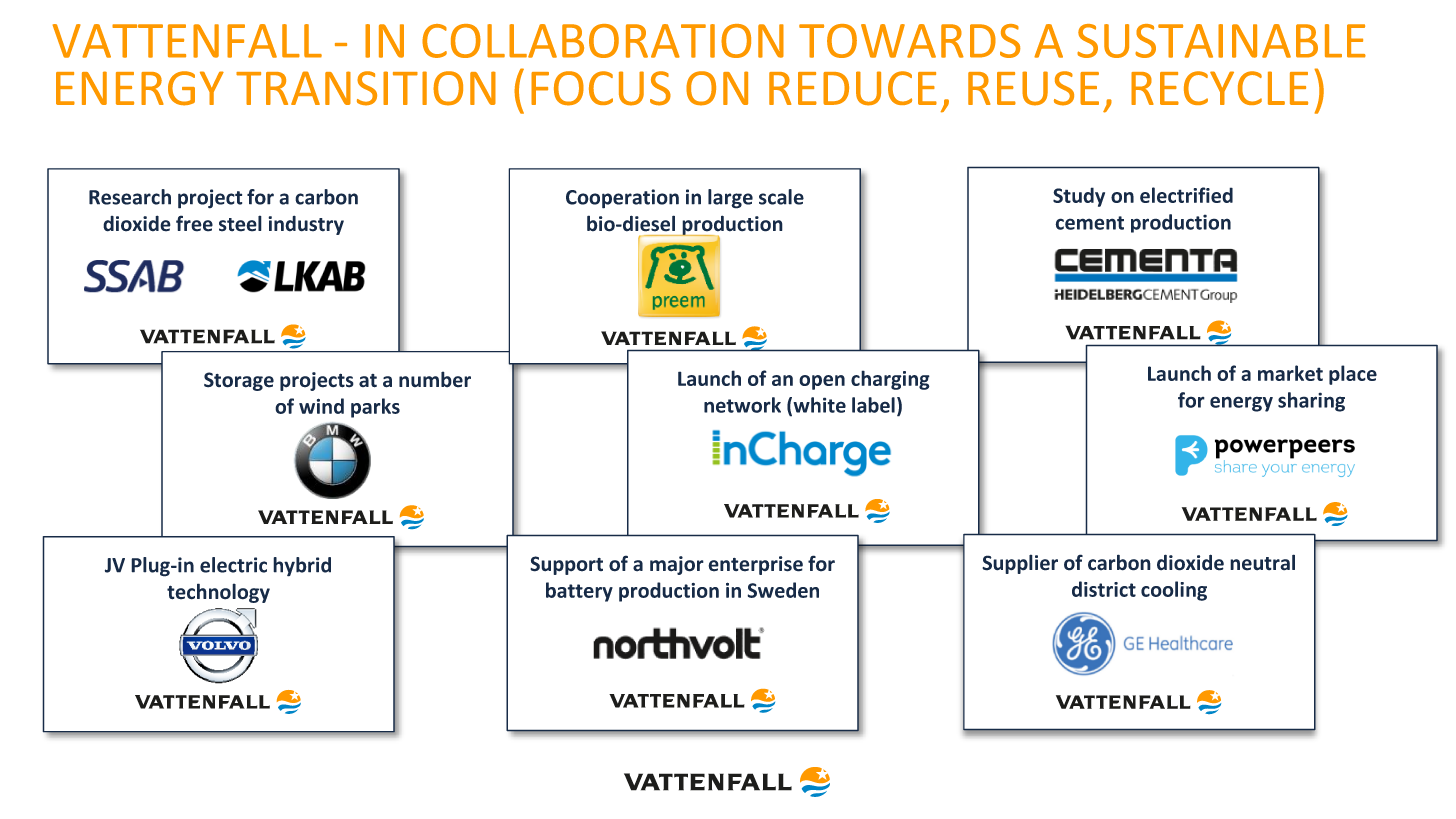 The height and width of the document is (819, 1456). I want to click on COLLABORATION, so click(603, 41).
